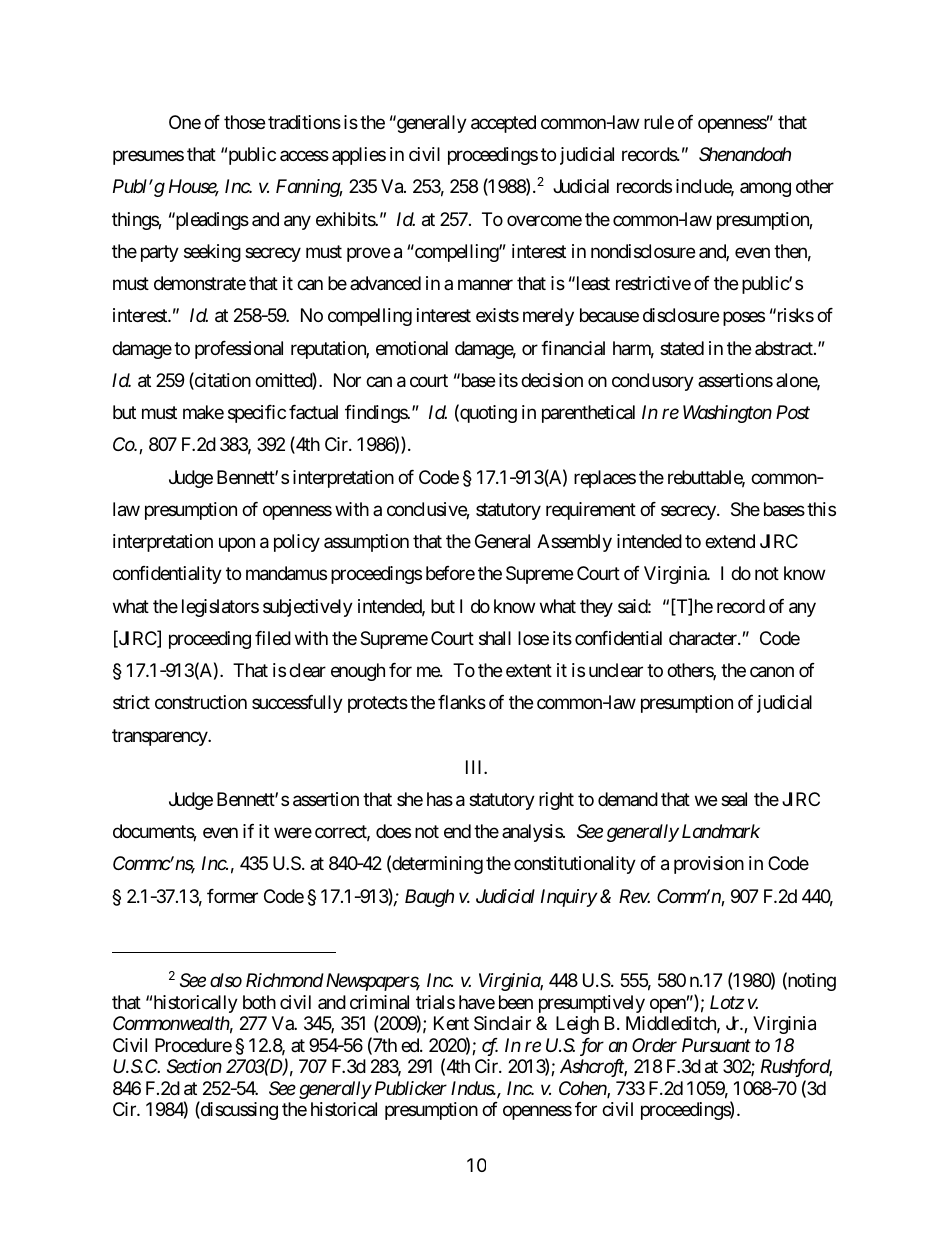 This screenshot has height=1233, width=952. What do you see at coordinates (429, 898) in the screenshot?
I see `Baugh` at bounding box center [429, 898].
